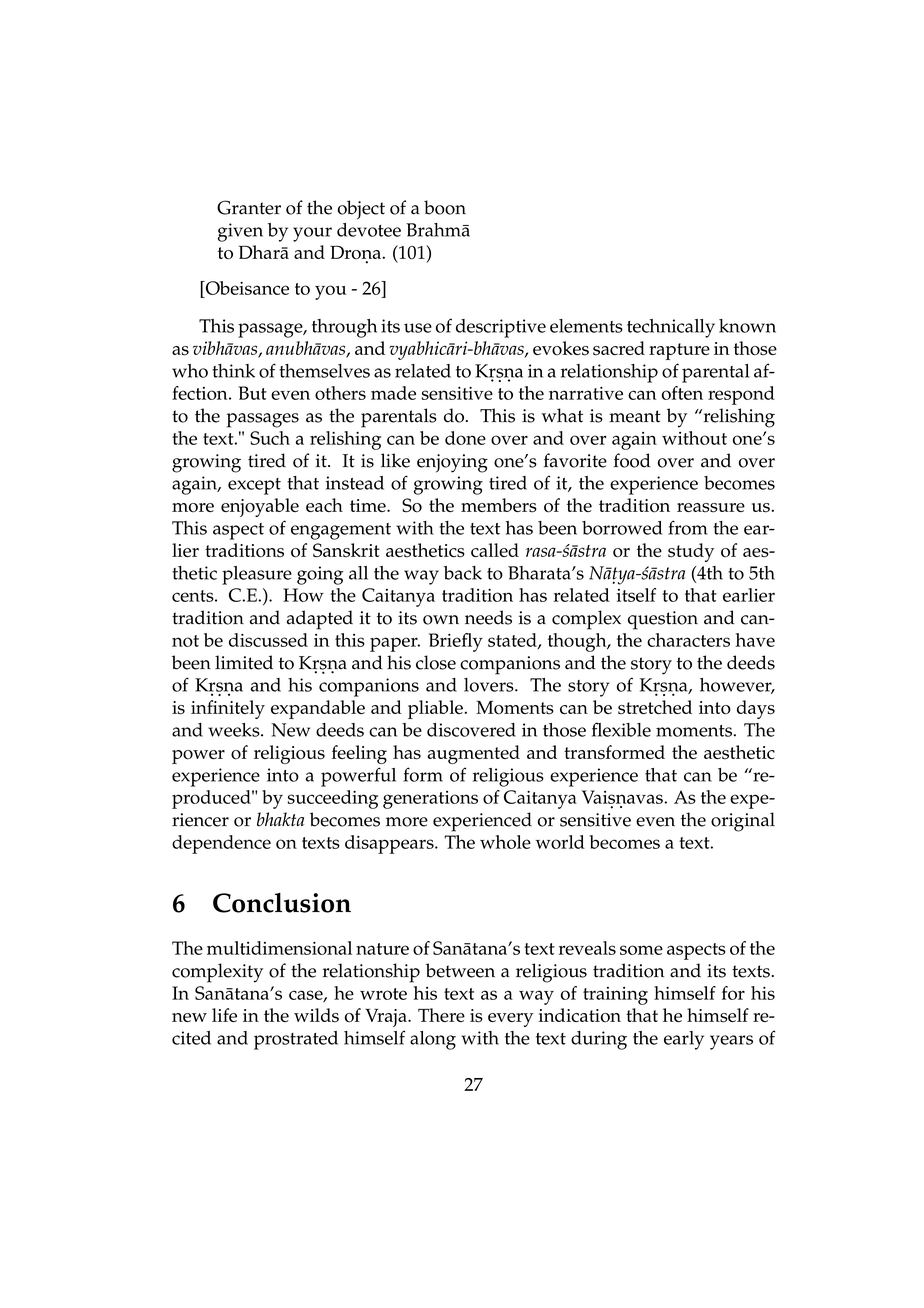 The height and width of the screenshot is (1308, 924). Describe the element at coordinates (688, 640) in the screenshot. I see `characters` at that location.
